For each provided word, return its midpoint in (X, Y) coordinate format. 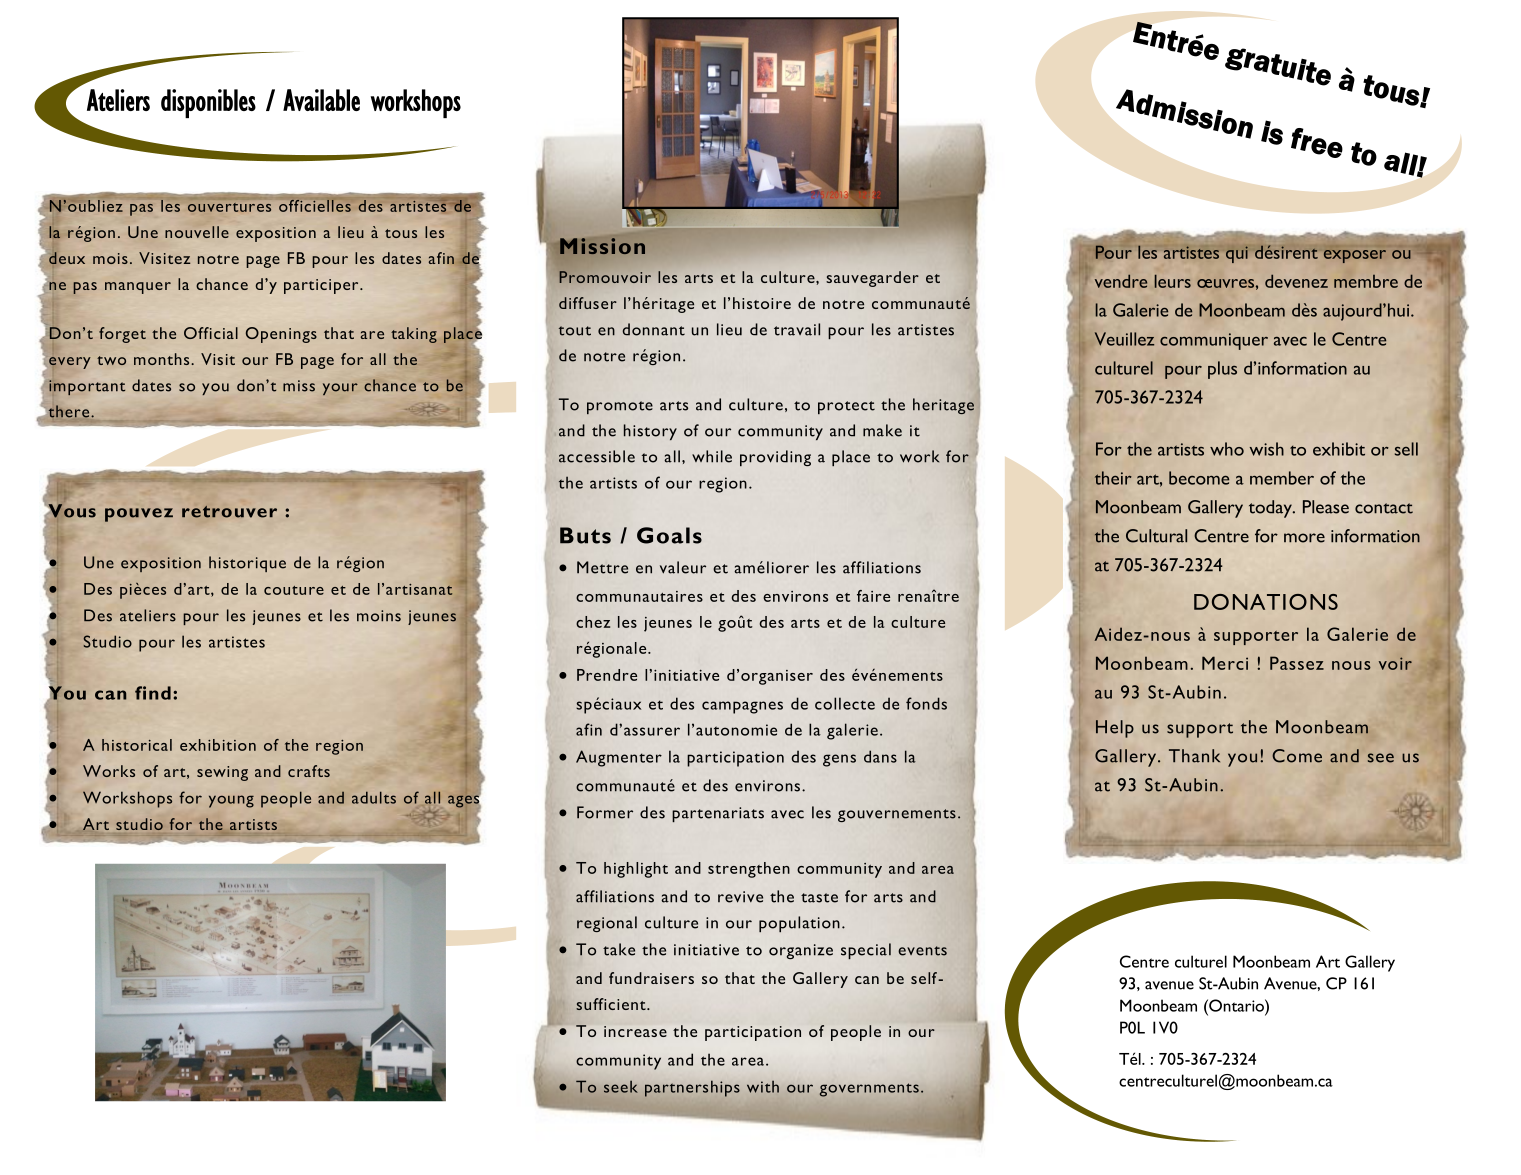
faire (873, 596)
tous (401, 233)
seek (621, 1087)
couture (294, 590)
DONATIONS (1266, 602)
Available (321, 100)
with (763, 1087)
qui (1237, 254)
